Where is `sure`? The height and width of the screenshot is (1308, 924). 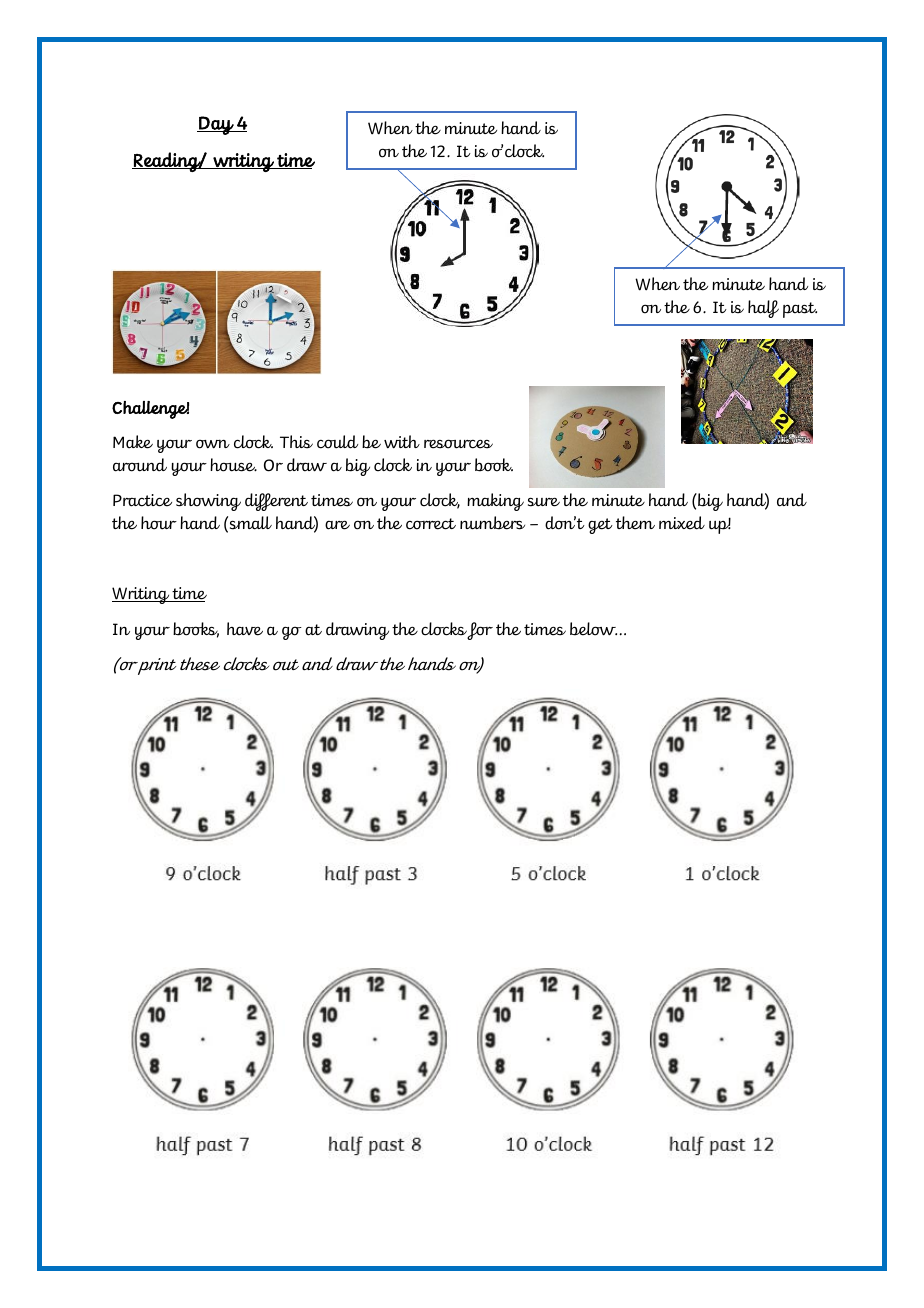
sure is located at coordinates (544, 502).
